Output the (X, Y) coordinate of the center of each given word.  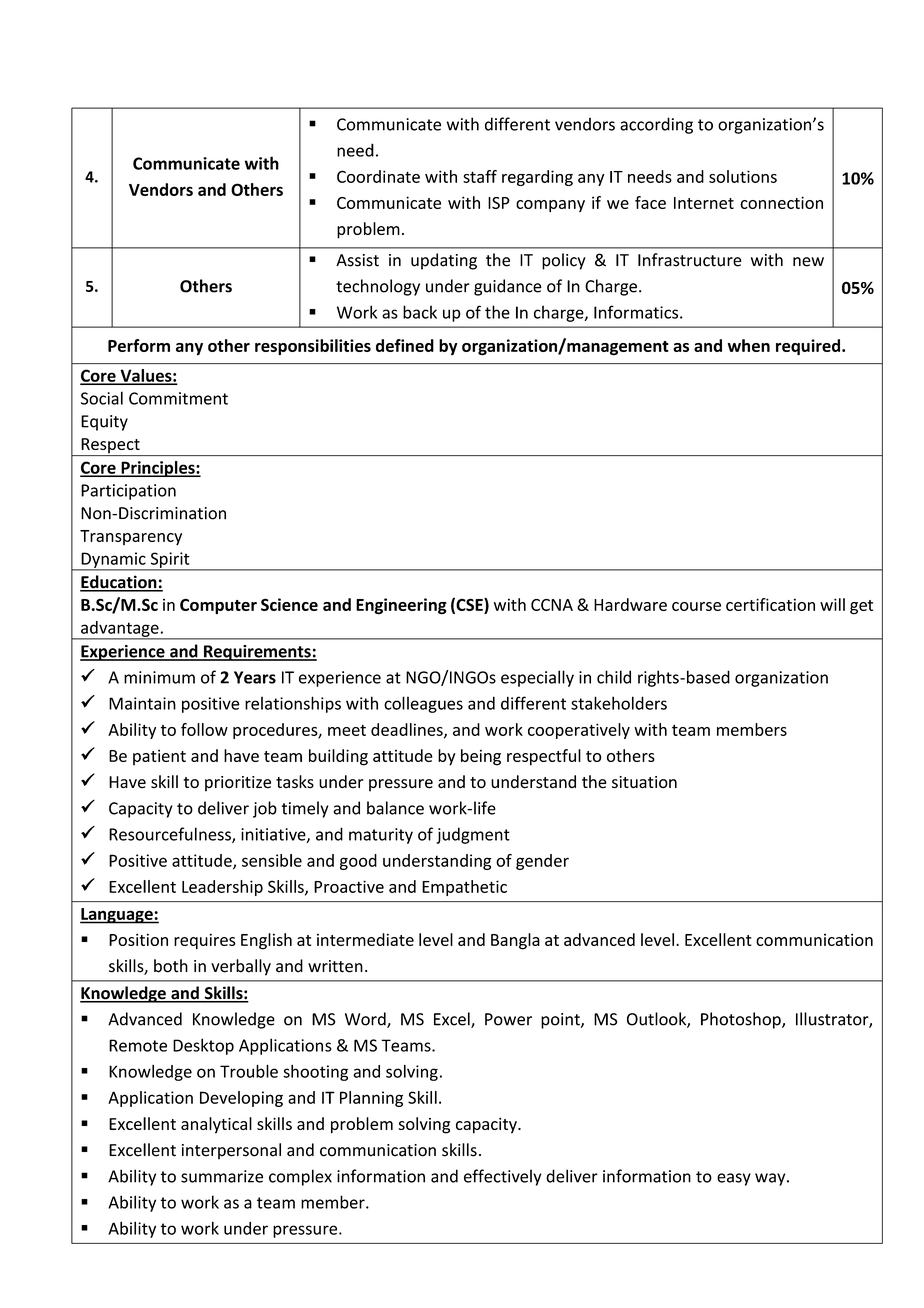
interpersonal (231, 1151)
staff (480, 176)
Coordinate (378, 176)
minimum (159, 677)
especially (537, 678)
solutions (743, 176)
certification (770, 604)
